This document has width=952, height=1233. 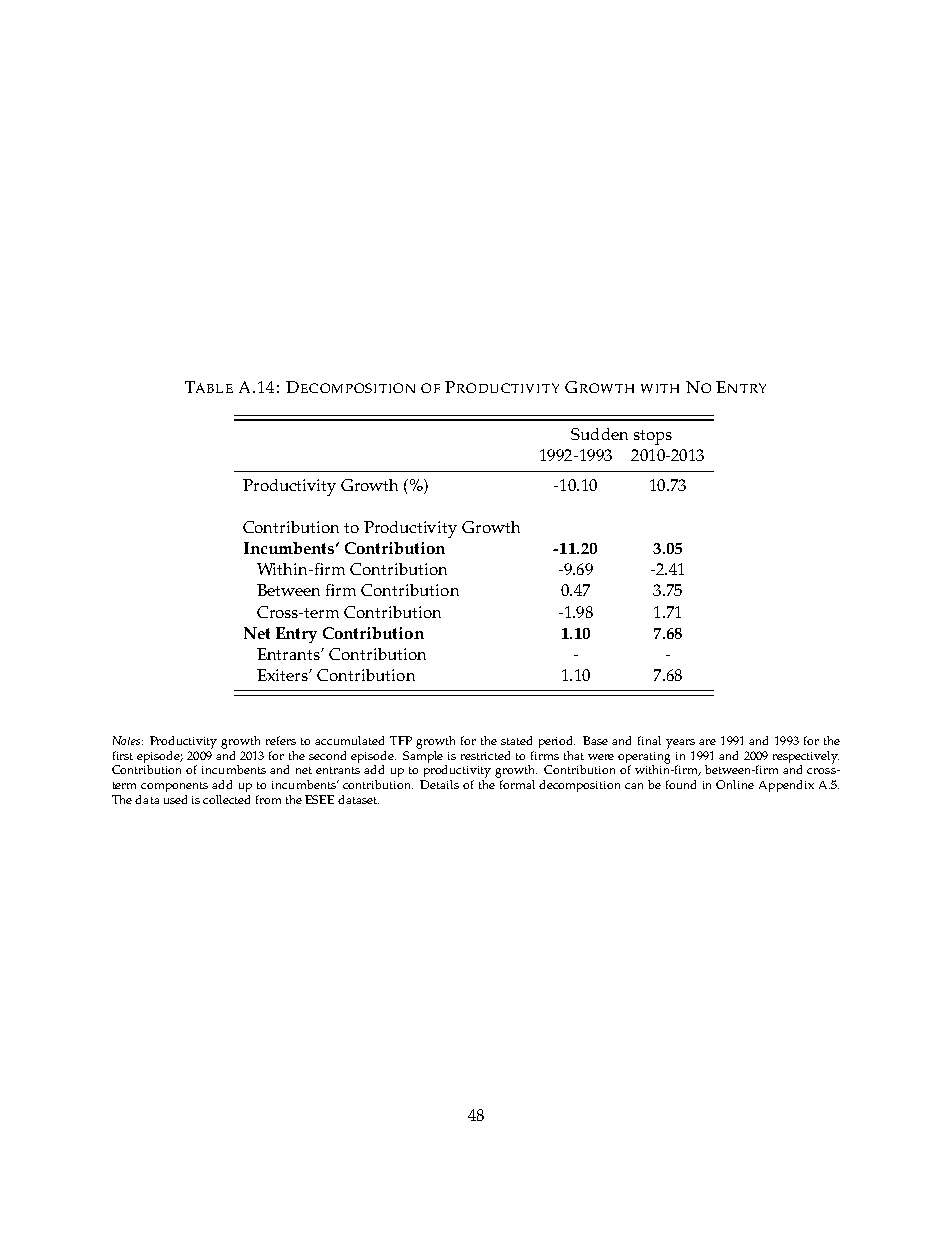 What do you see at coordinates (649, 740) in the document?
I see `final` at bounding box center [649, 740].
